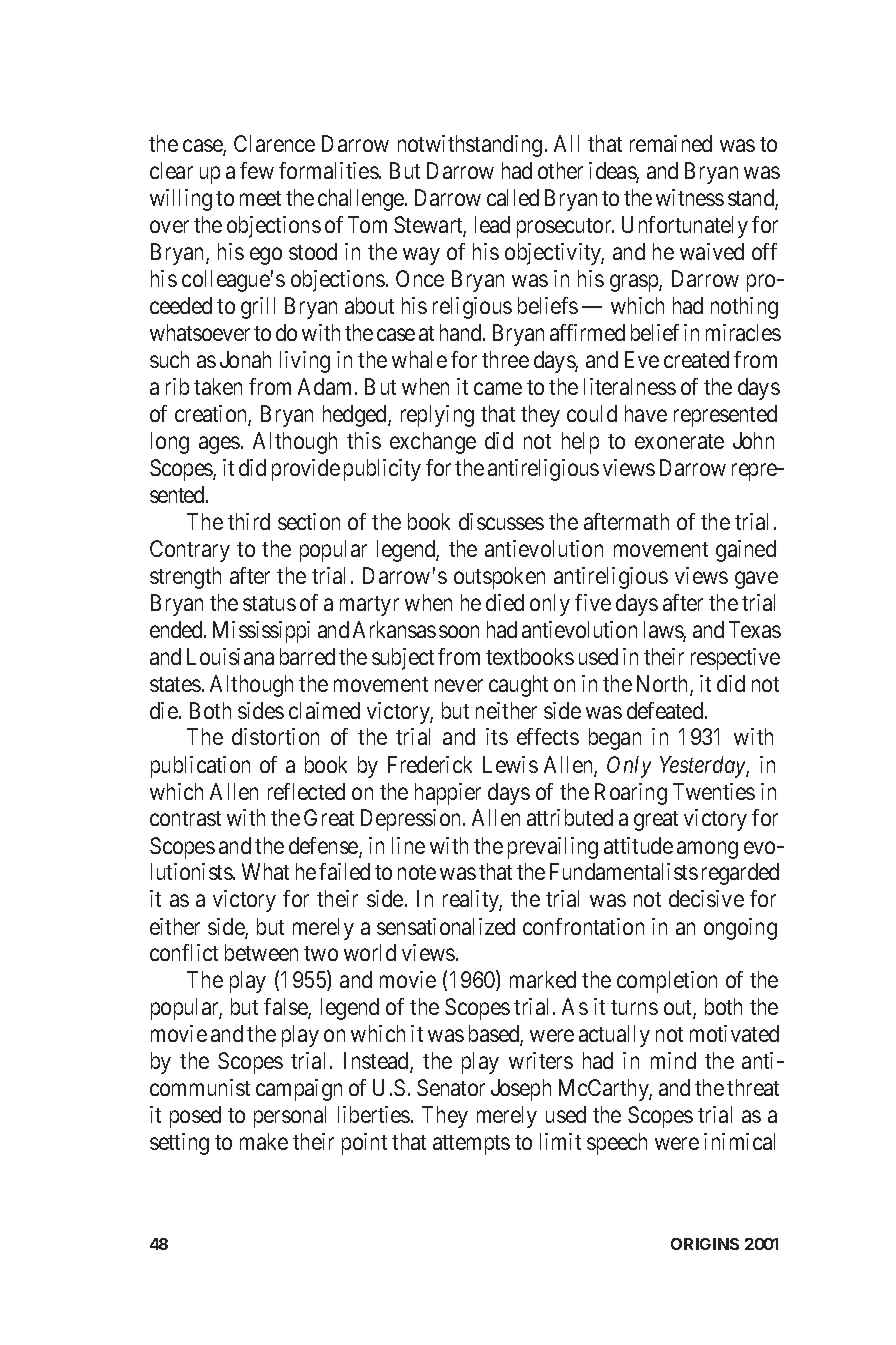 This screenshot has width=896, height=1345. I want to click on never, so click(459, 685).
